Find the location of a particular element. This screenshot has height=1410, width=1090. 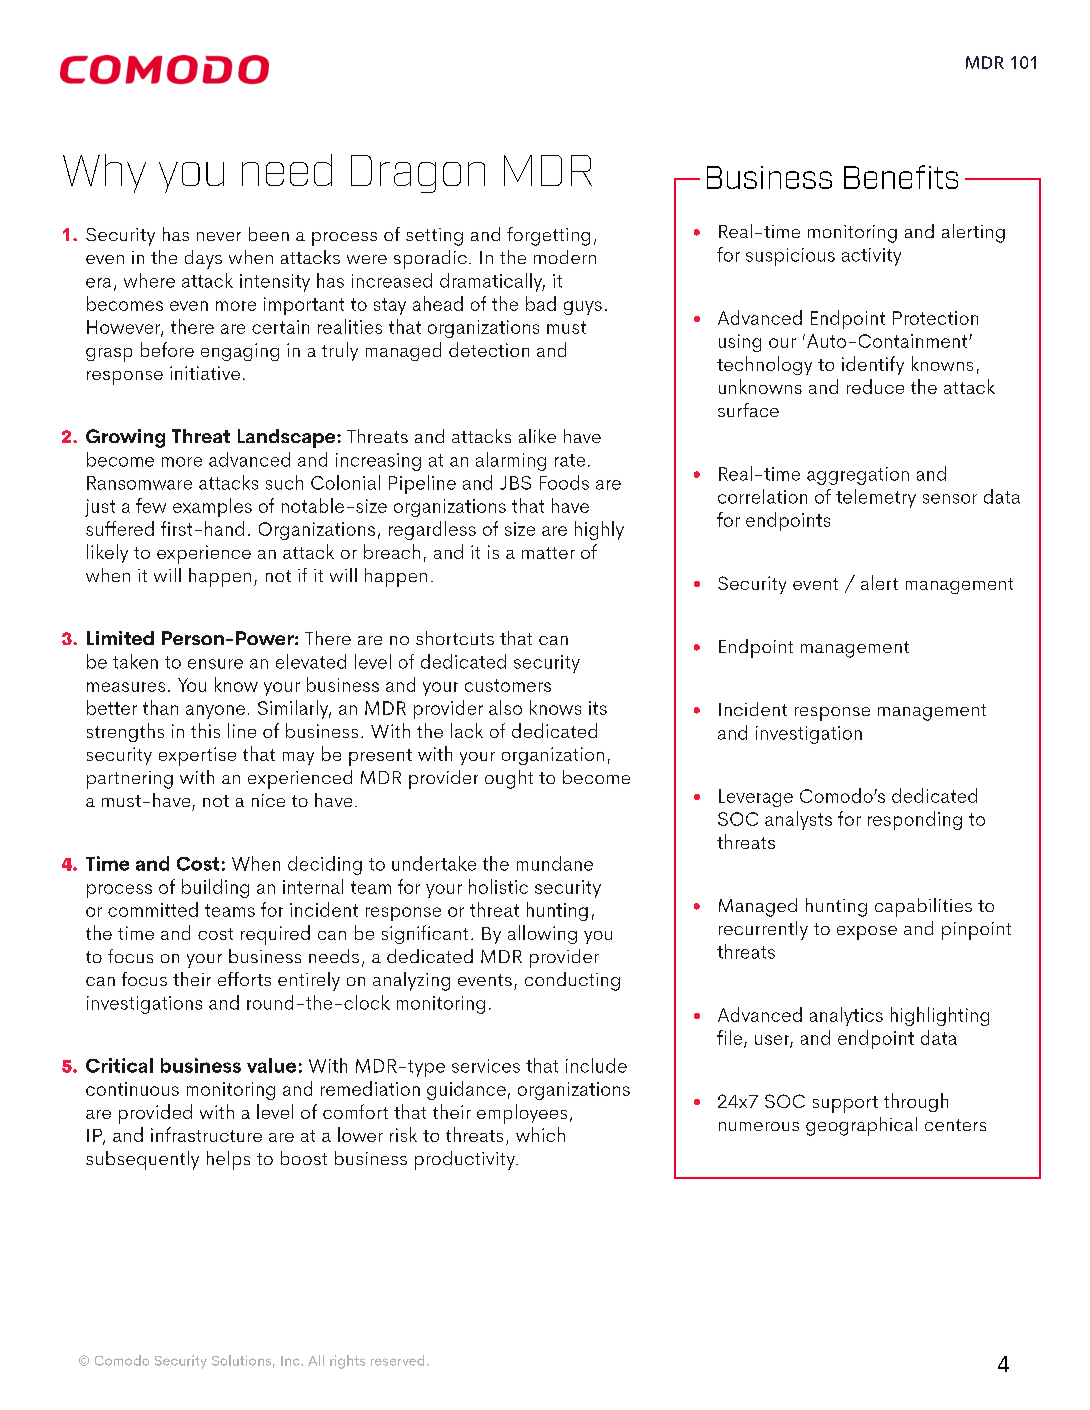

responding is located at coordinates (915, 820).
